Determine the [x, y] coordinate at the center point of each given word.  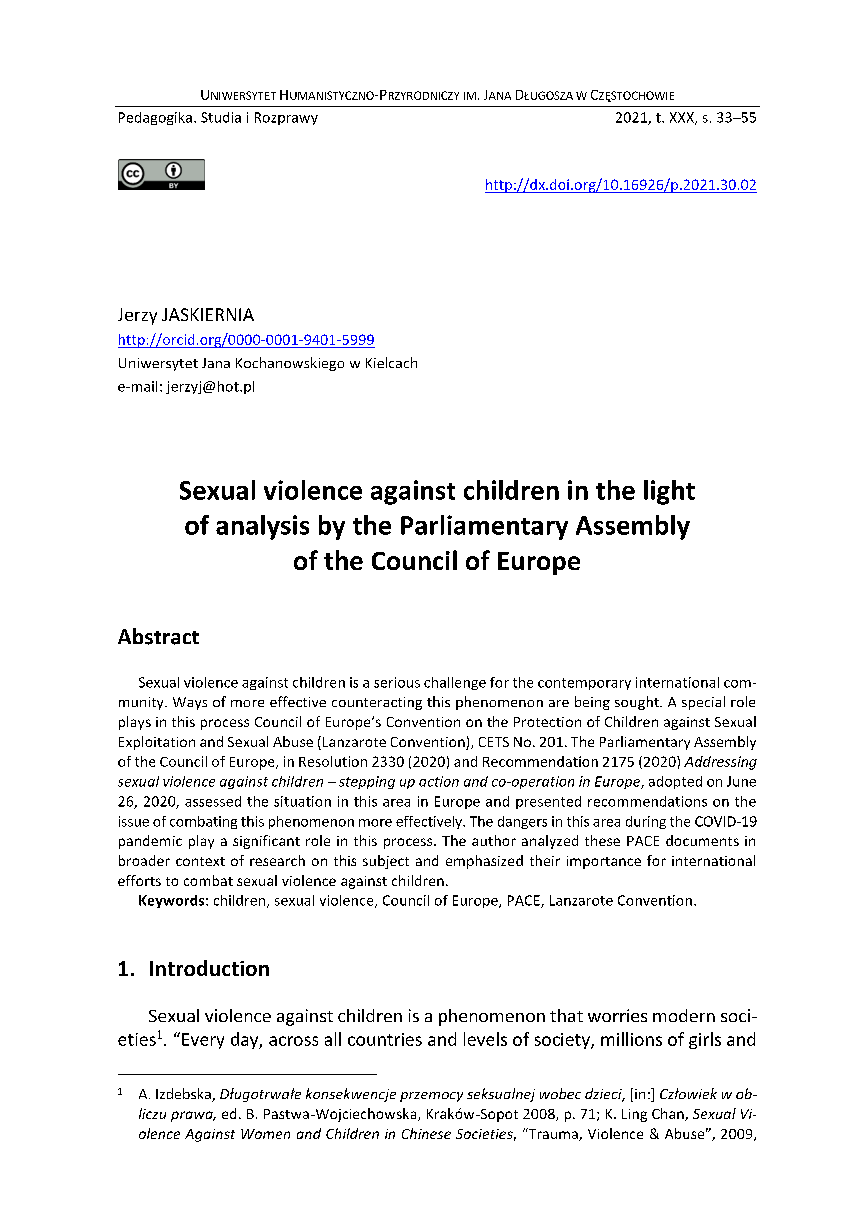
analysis [262, 527]
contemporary [584, 684]
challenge [455, 683]
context [200, 861]
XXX [683, 118]
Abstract [158, 636]
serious [397, 682]
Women [265, 1134]
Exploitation [157, 743]
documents [702, 840]
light [669, 492]
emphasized [484, 862]
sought [638, 703]
